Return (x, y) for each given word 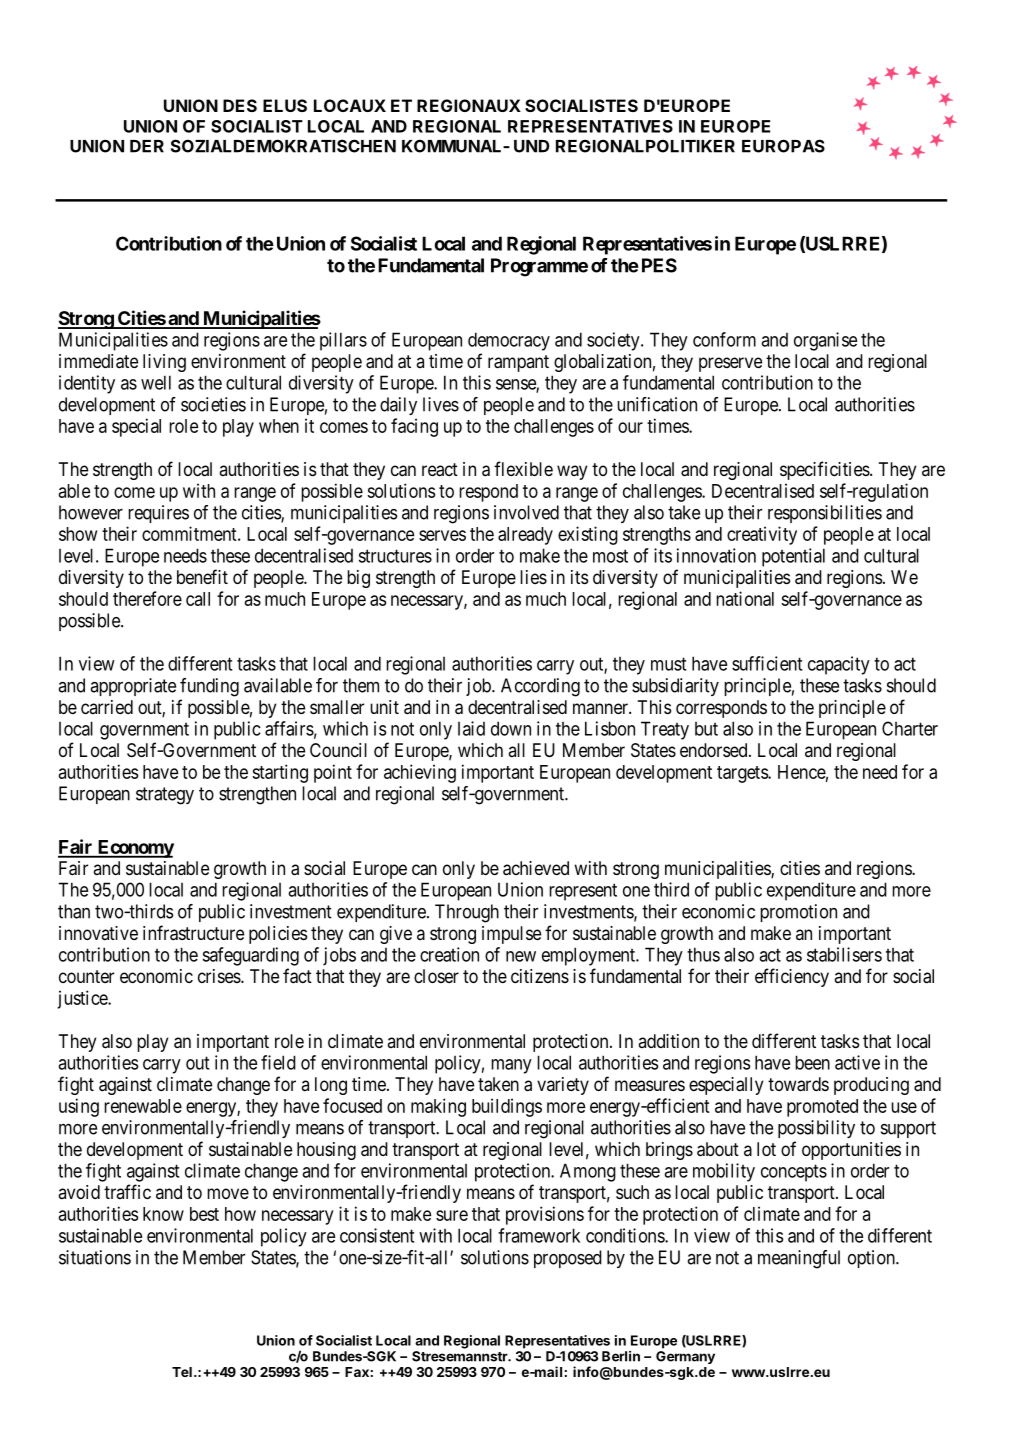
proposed (568, 1259)
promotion (798, 913)
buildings (507, 1107)
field (278, 1062)
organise (825, 341)
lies (533, 577)
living (164, 363)
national (745, 598)
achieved (536, 868)
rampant (518, 363)
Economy (134, 849)
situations (95, 1257)
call (198, 599)
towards (798, 1084)
